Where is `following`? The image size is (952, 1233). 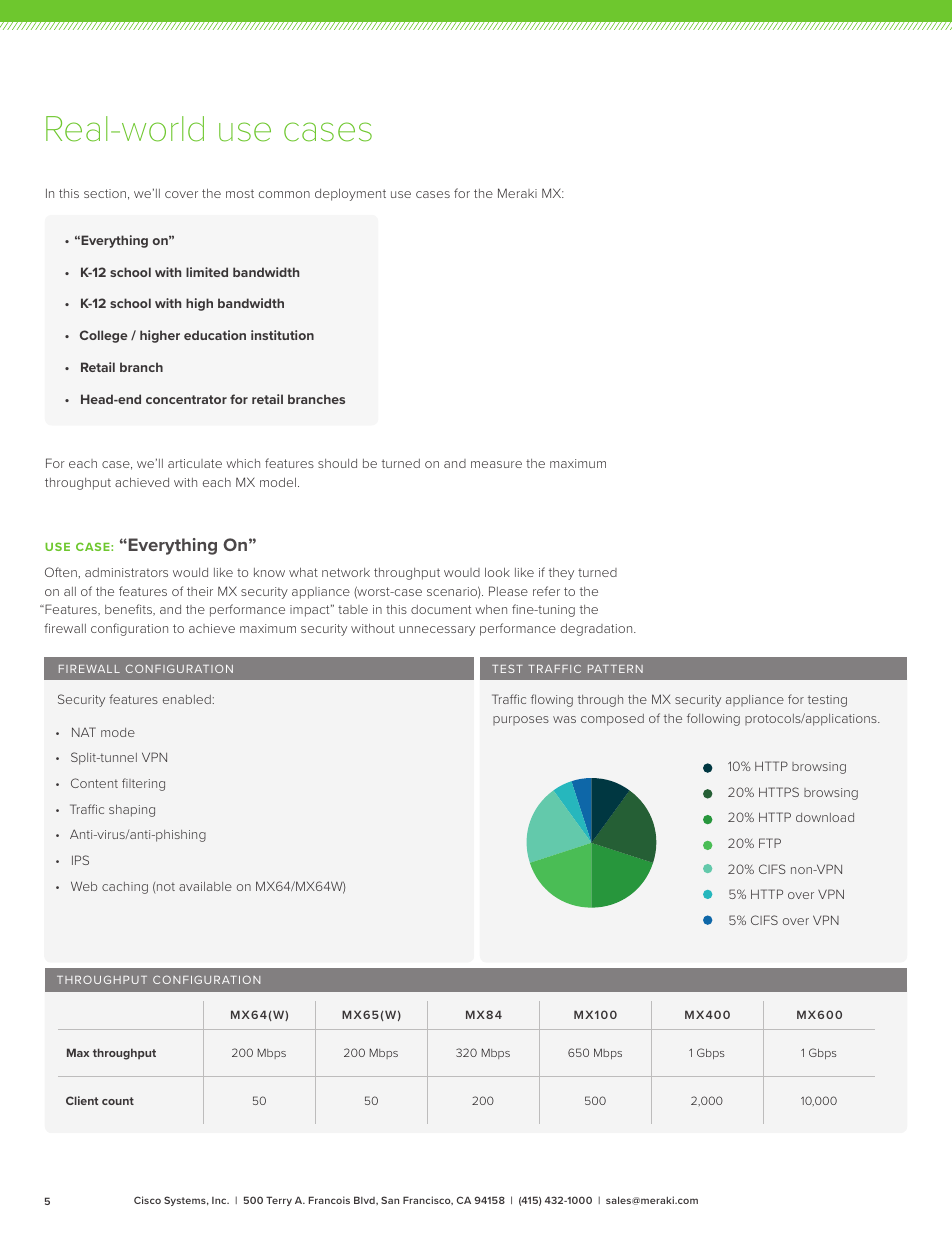 following is located at coordinates (713, 719).
